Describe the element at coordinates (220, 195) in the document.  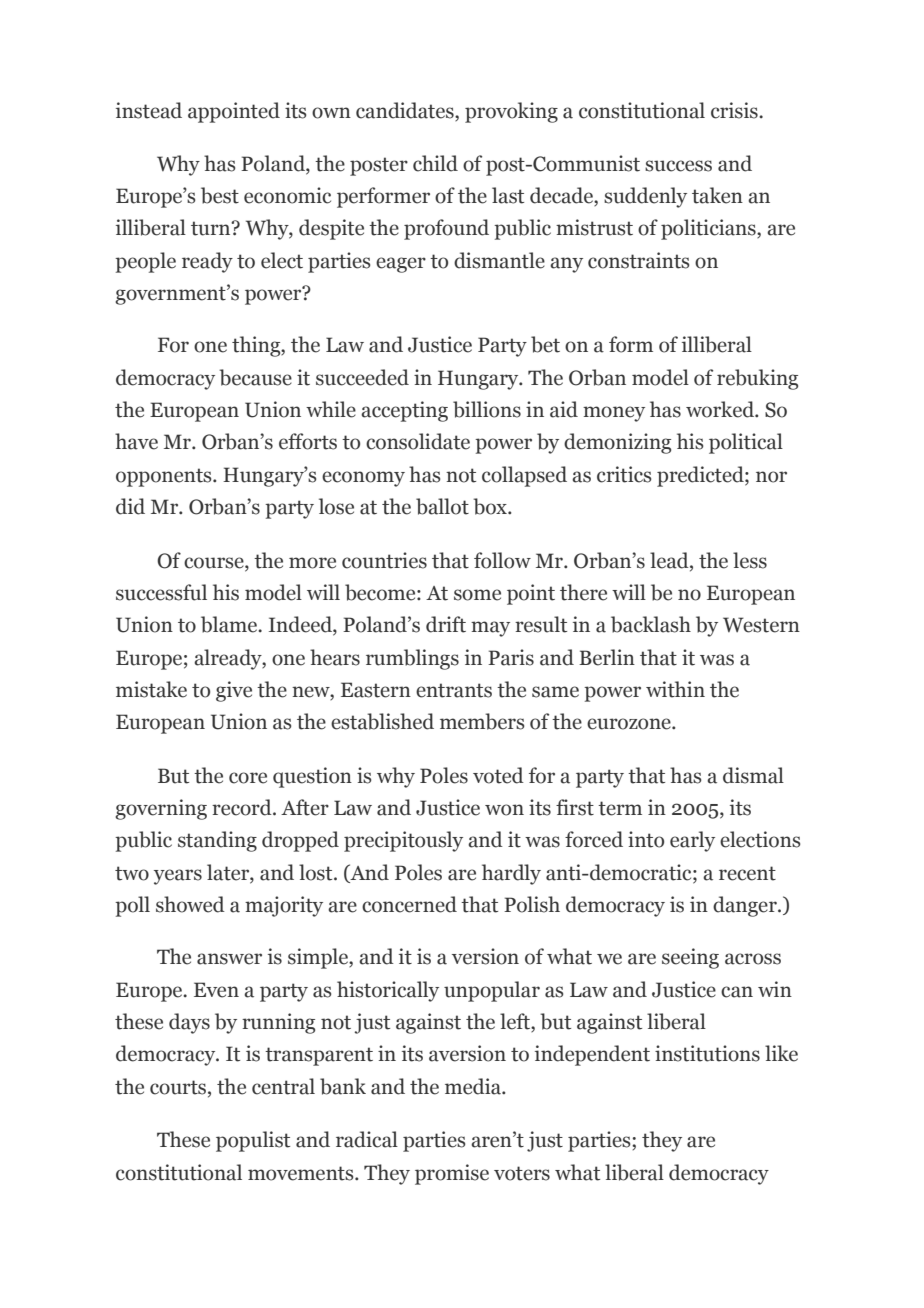
I see `best` at that location.
